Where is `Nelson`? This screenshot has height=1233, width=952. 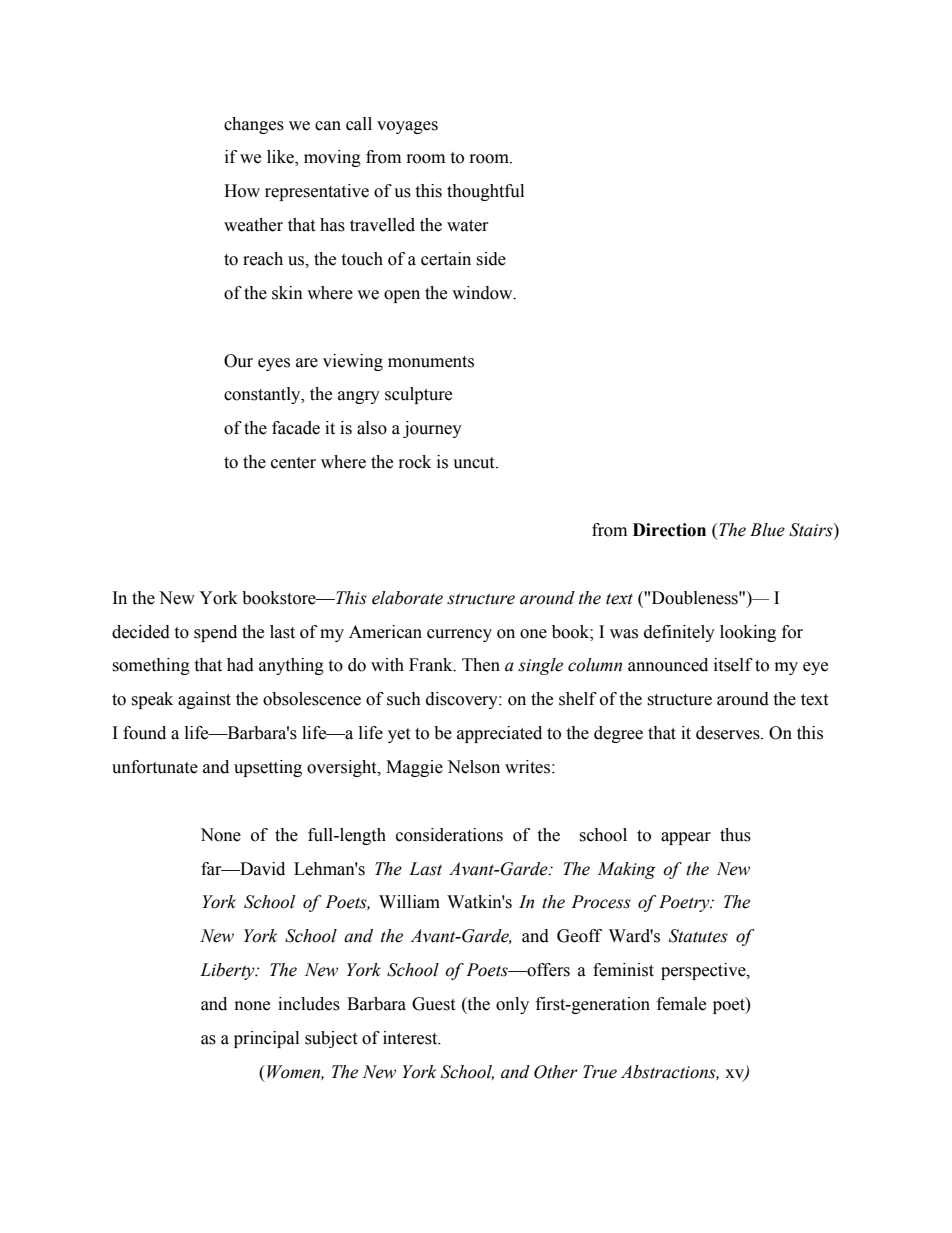 Nelson is located at coordinates (473, 767).
